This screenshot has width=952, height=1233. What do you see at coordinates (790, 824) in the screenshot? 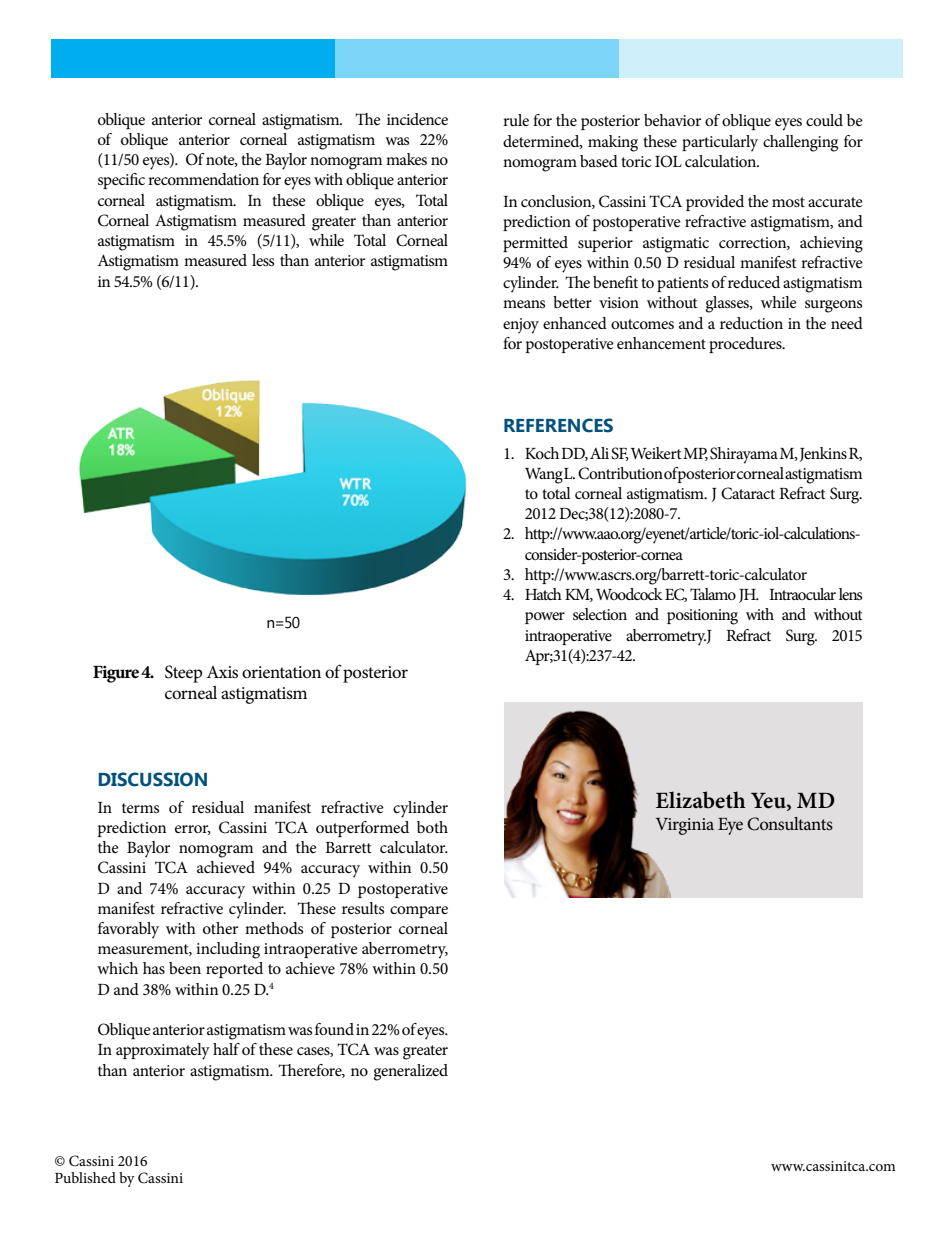
I see `Consultants` at bounding box center [790, 824].
